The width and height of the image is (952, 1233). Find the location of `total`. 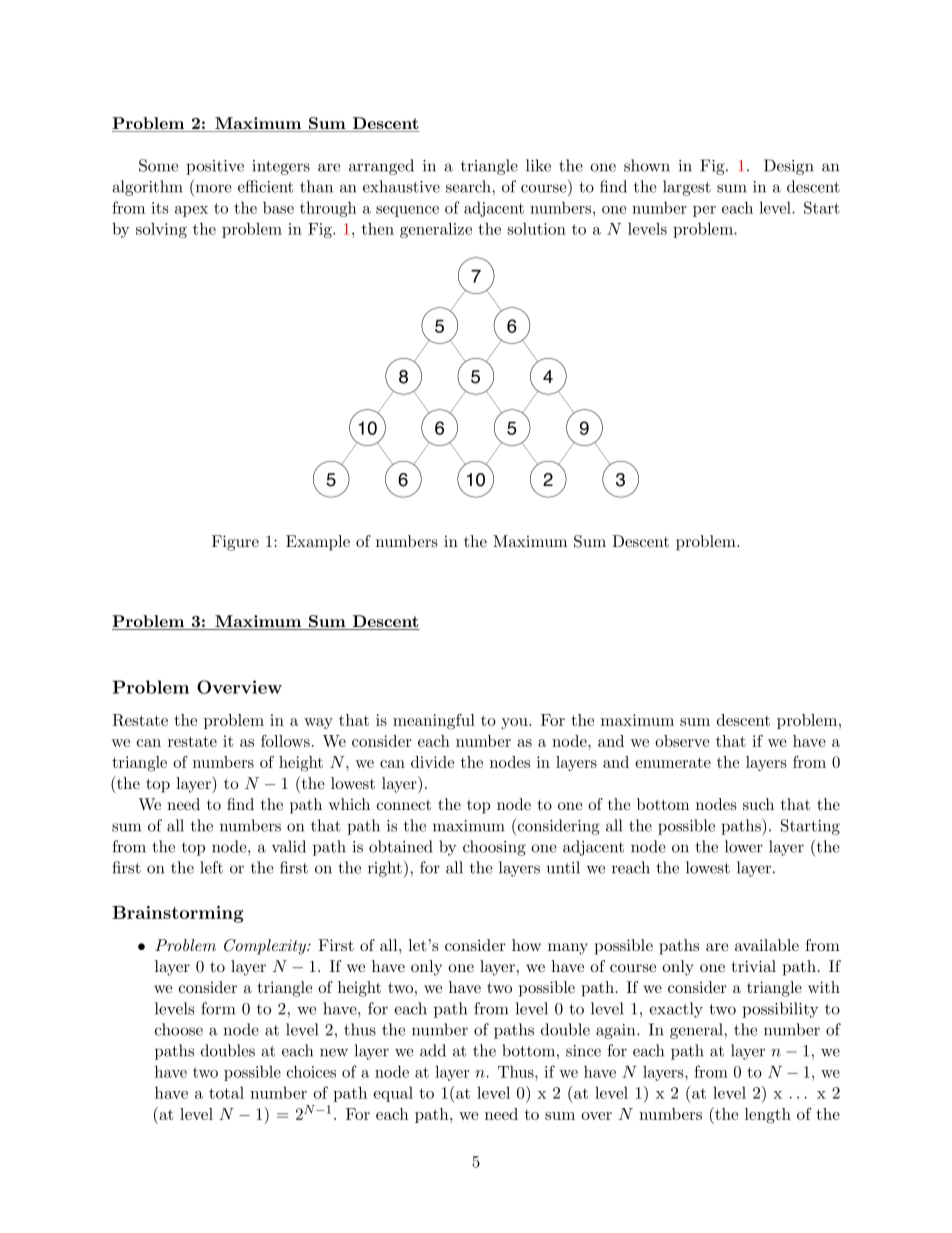

total is located at coordinates (226, 1092).
